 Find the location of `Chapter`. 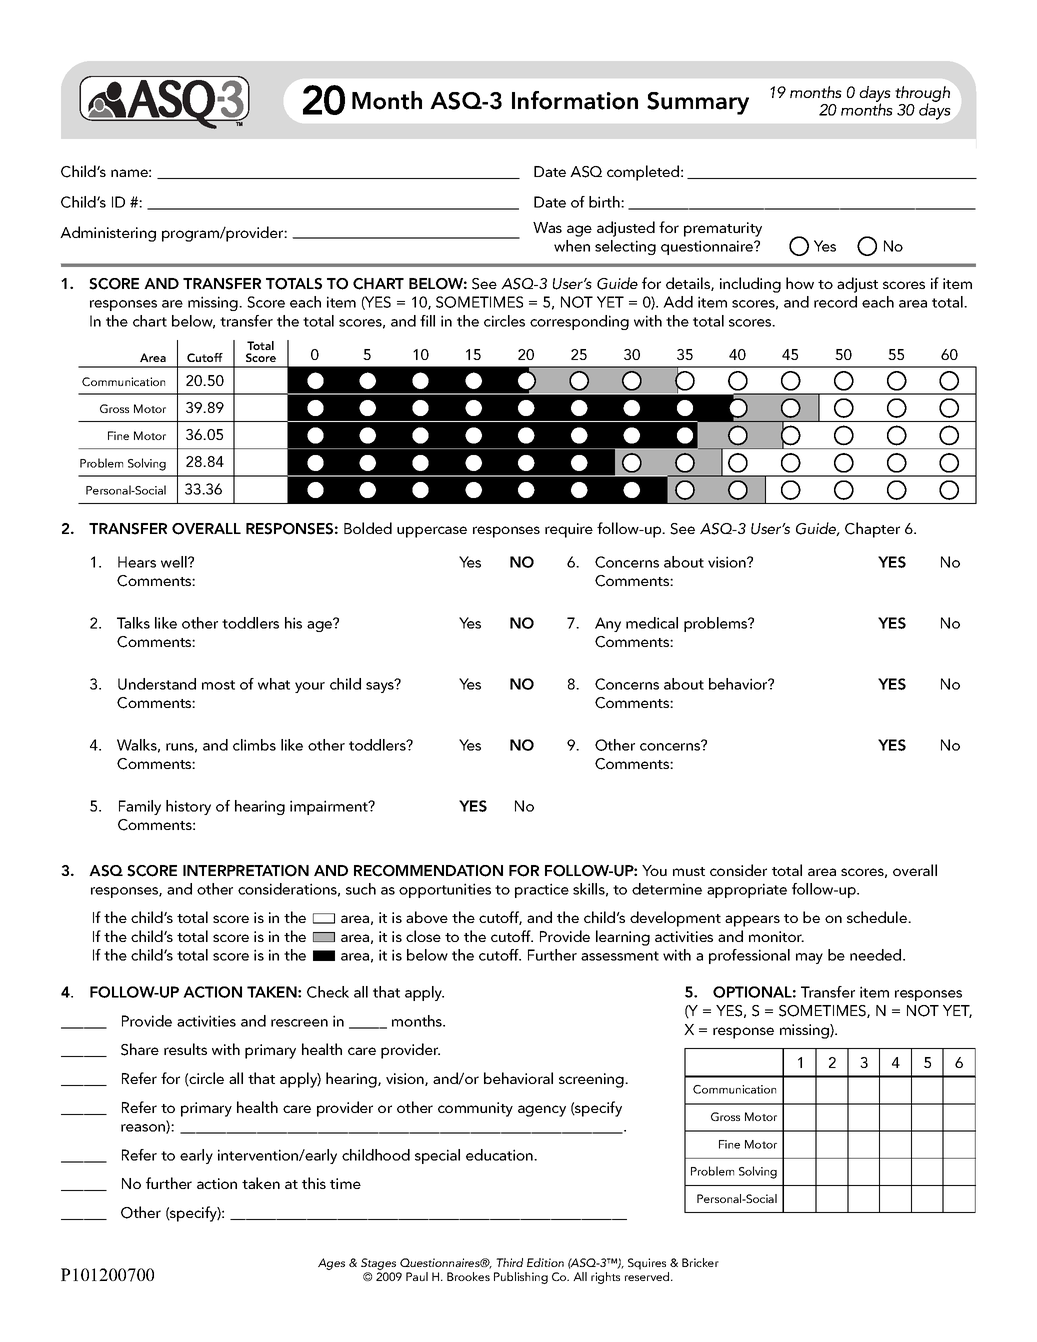

Chapter is located at coordinates (872, 530).
